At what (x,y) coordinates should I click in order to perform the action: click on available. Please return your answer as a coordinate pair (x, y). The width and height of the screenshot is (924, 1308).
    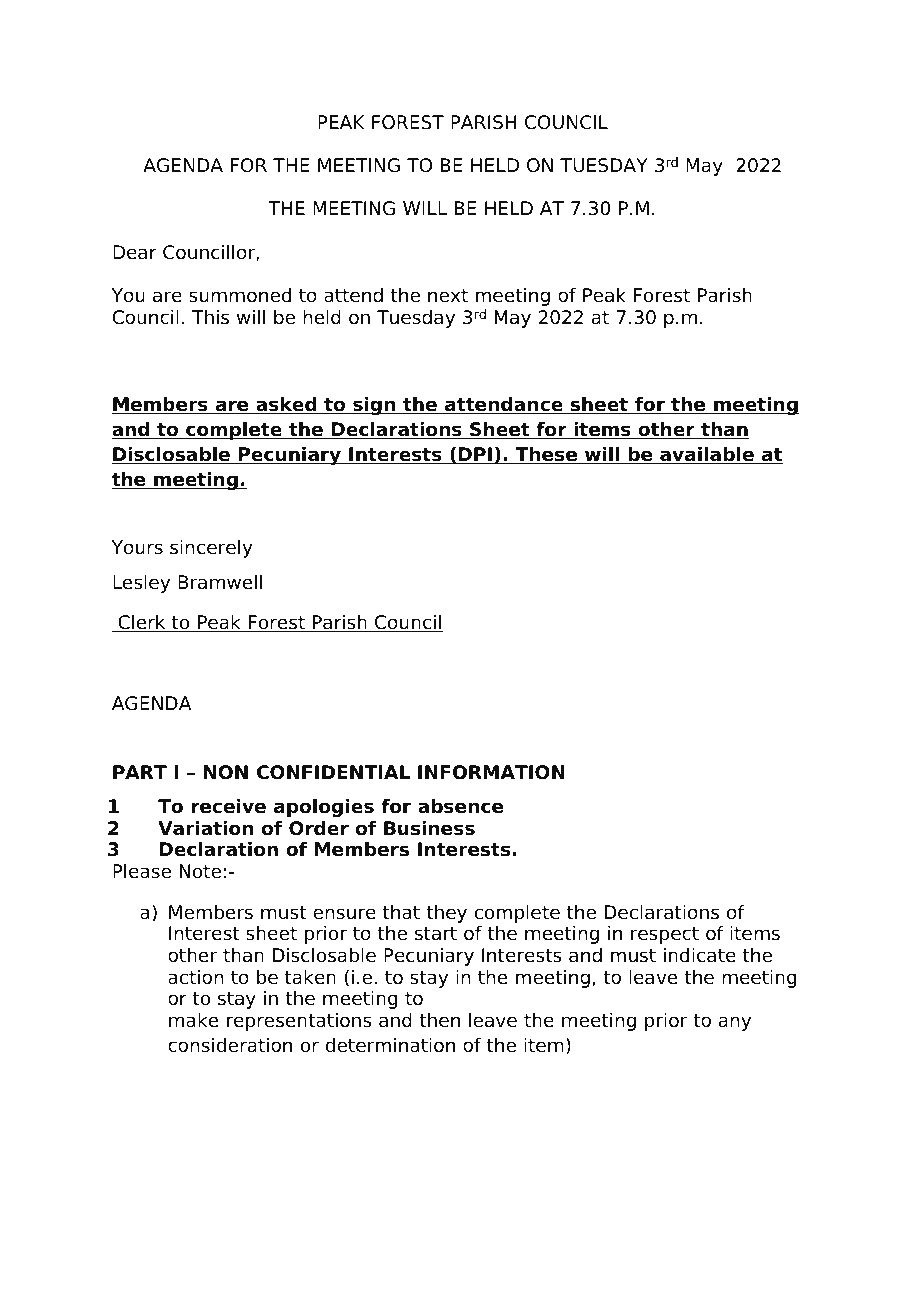
    Looking at the image, I should click on (707, 455).
